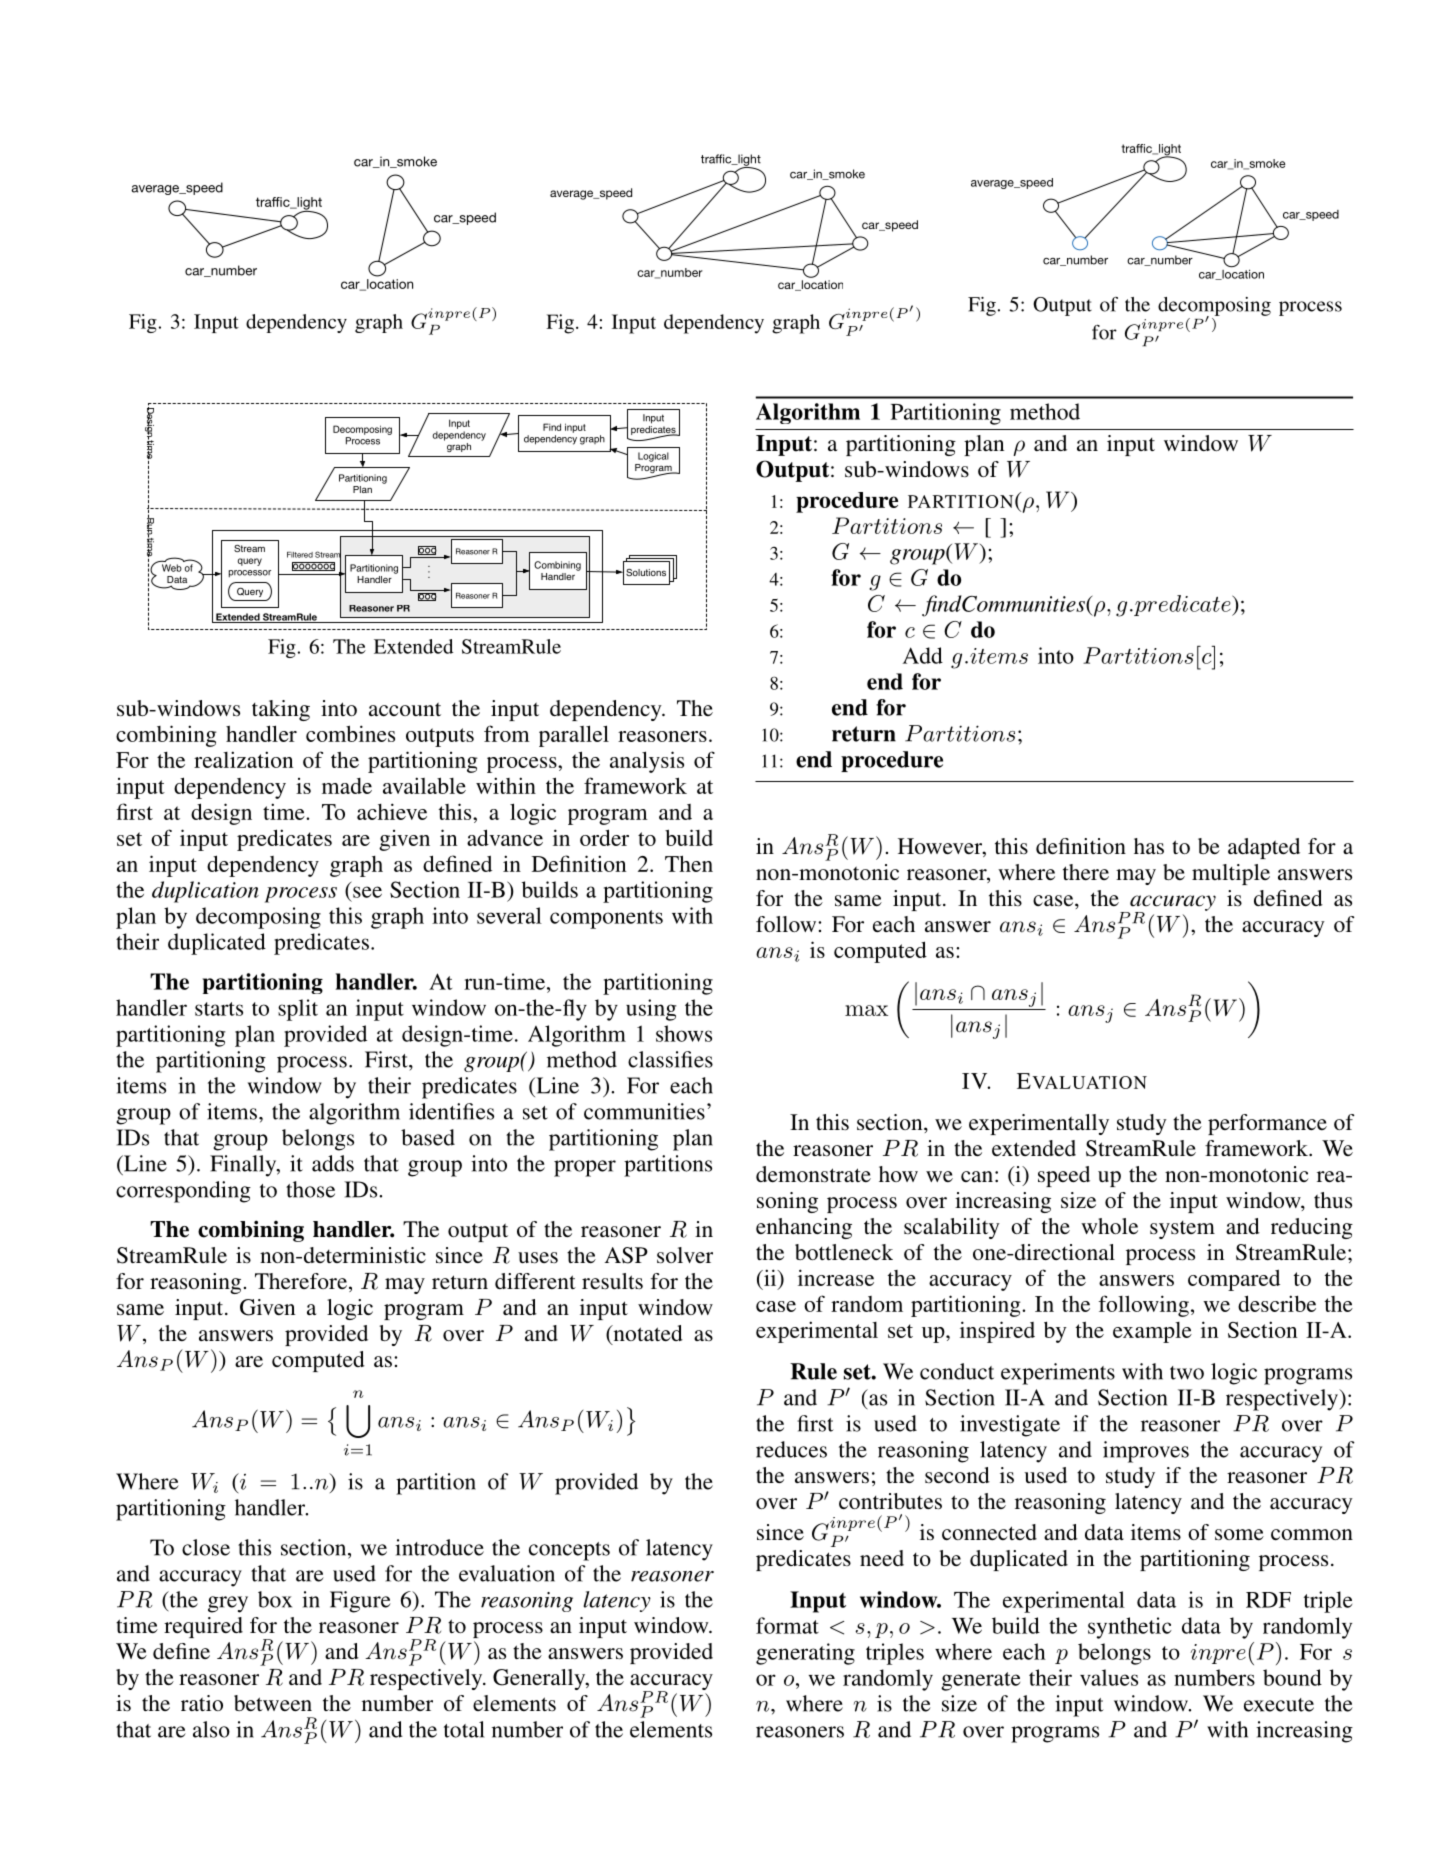 The image size is (1450, 1876). Describe the element at coordinates (298, 1010) in the screenshot. I see `split` at that location.
